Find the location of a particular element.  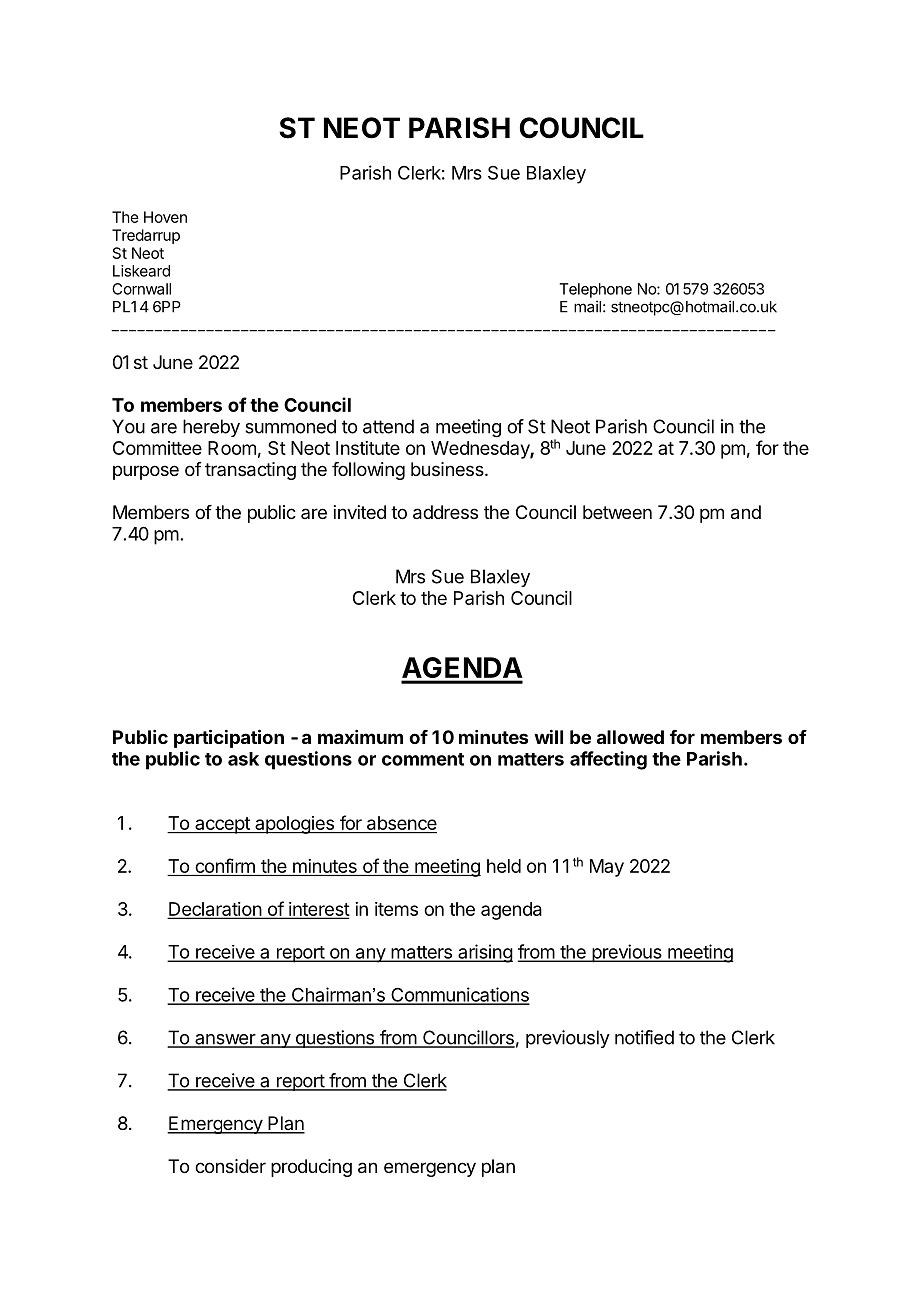

held is located at coordinates (504, 866).
